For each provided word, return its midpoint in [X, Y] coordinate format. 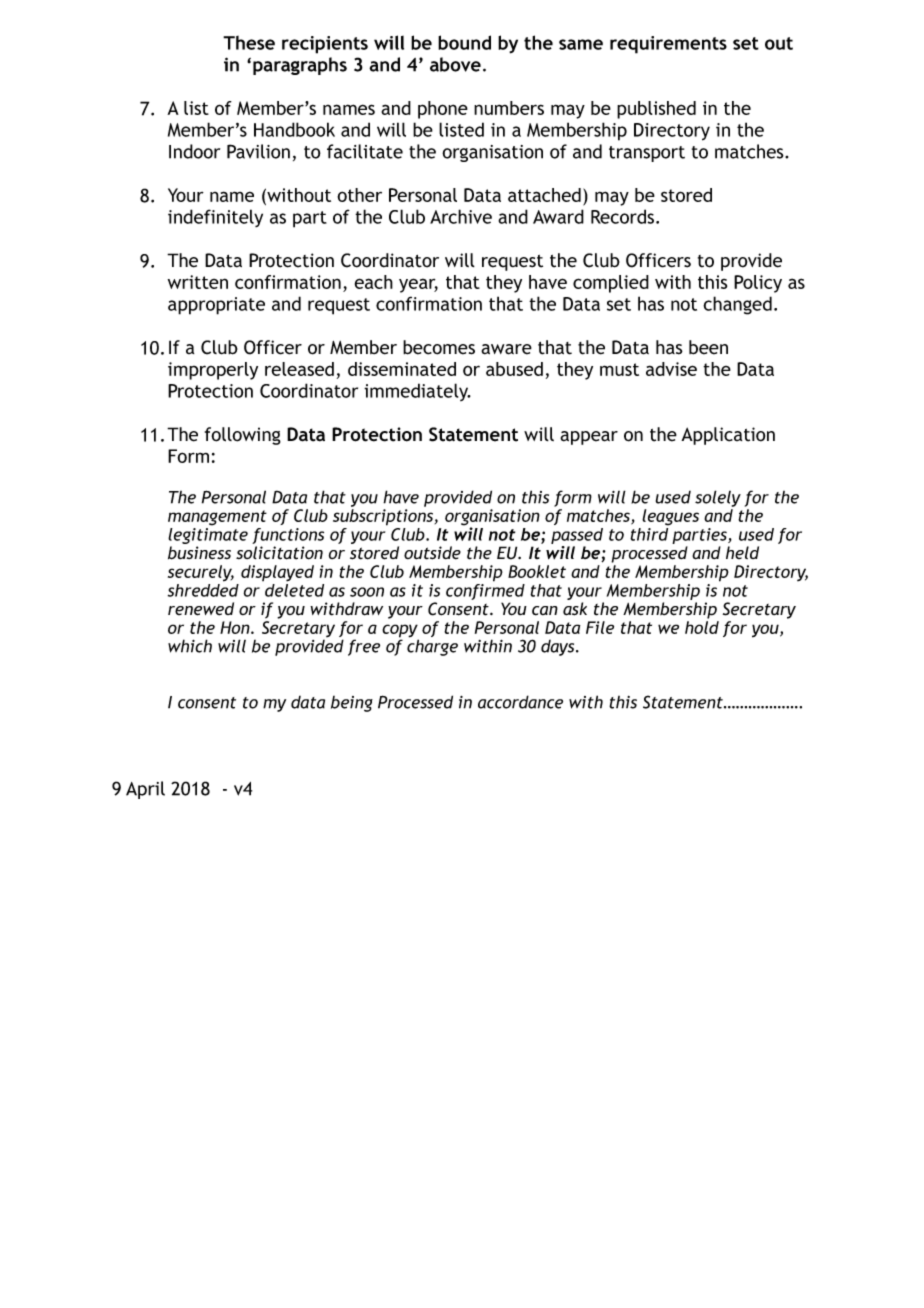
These [249, 43]
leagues [670, 517]
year [418, 285]
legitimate [208, 537]
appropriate [216, 306]
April [145, 790]
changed [737, 305]
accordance [520, 702]
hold [702, 627]
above [455, 64]
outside [432, 553]
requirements [668, 45]
